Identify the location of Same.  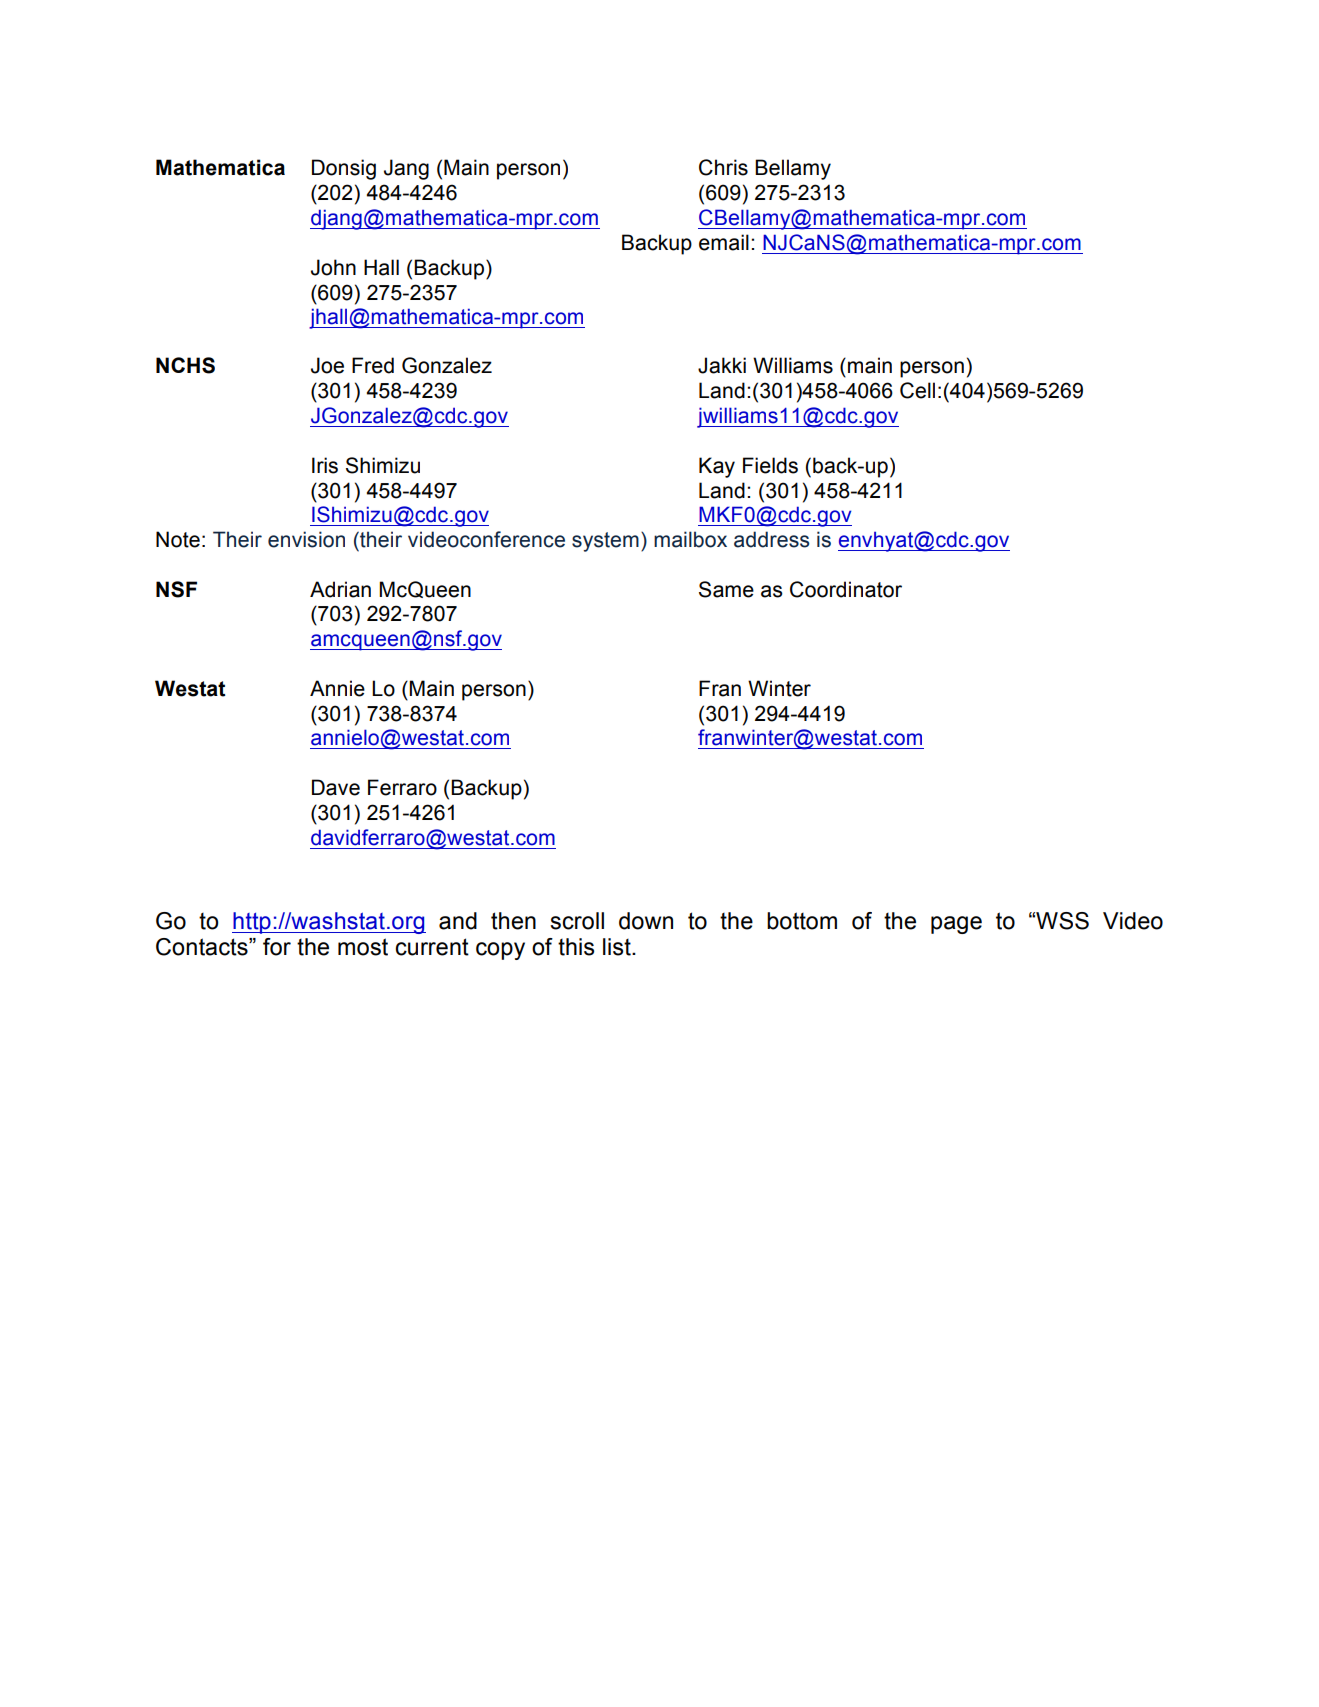
(726, 589).
